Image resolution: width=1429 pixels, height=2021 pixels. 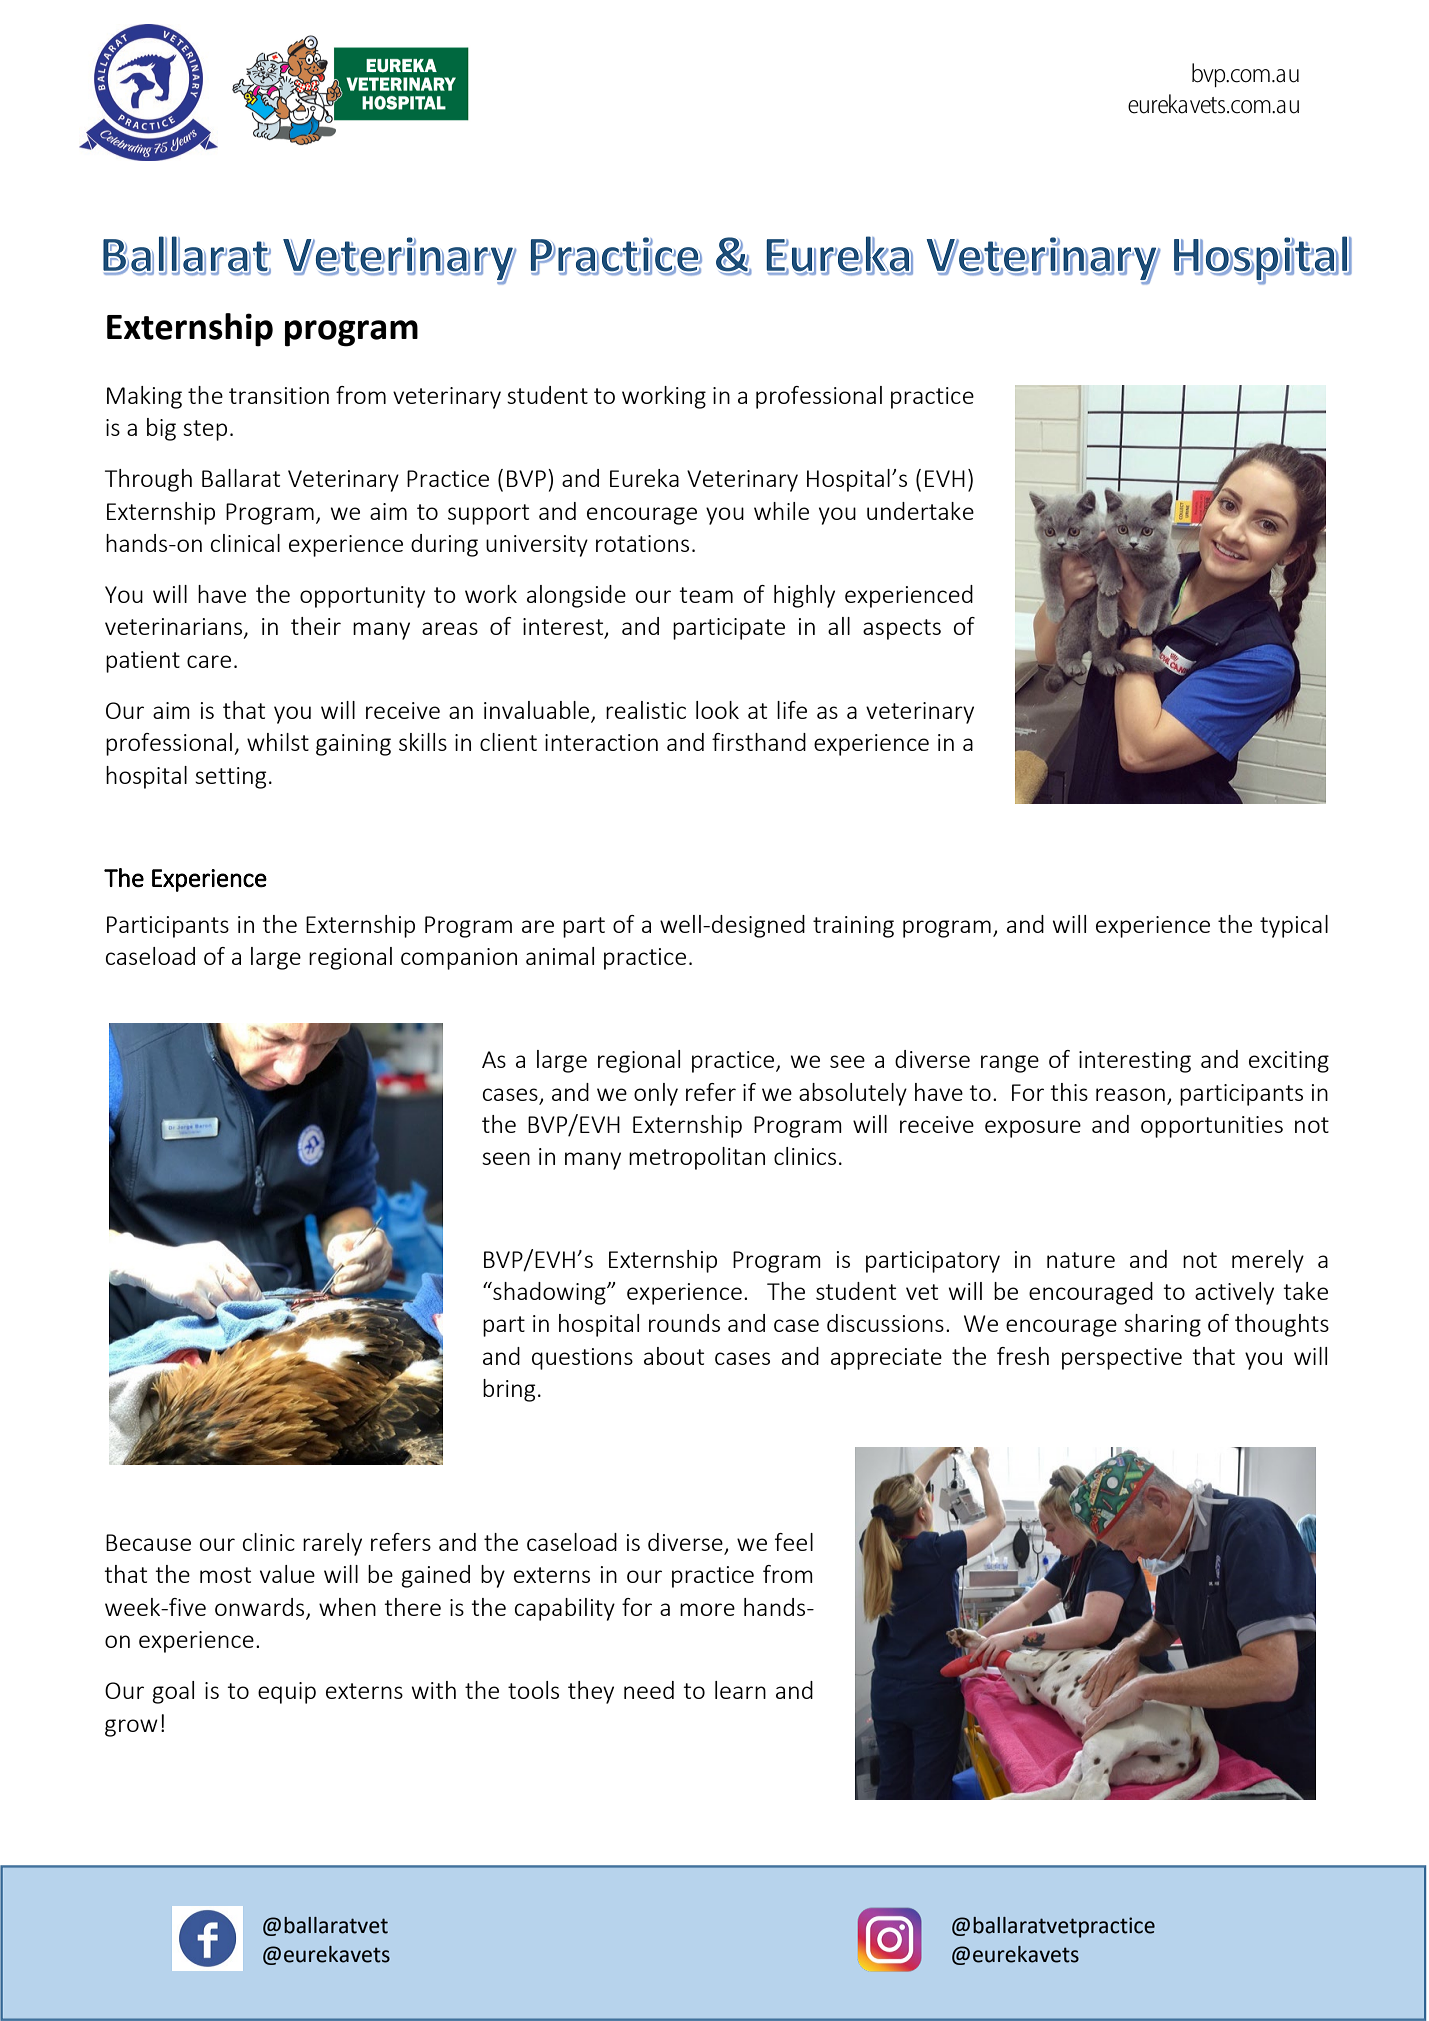 What do you see at coordinates (781, 511) in the screenshot?
I see `while` at bounding box center [781, 511].
